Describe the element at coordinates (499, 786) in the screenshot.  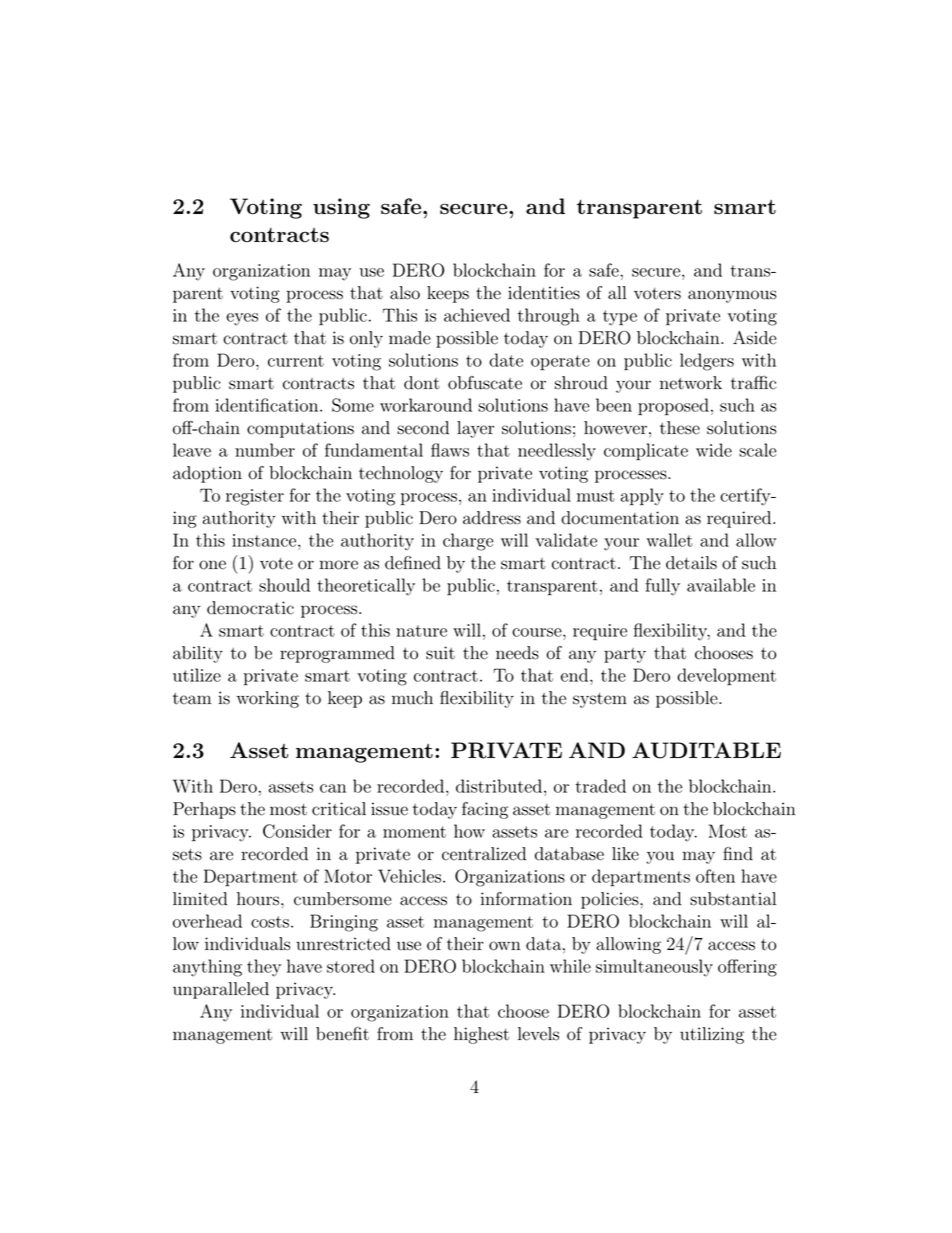
I see `distributed` at that location.
